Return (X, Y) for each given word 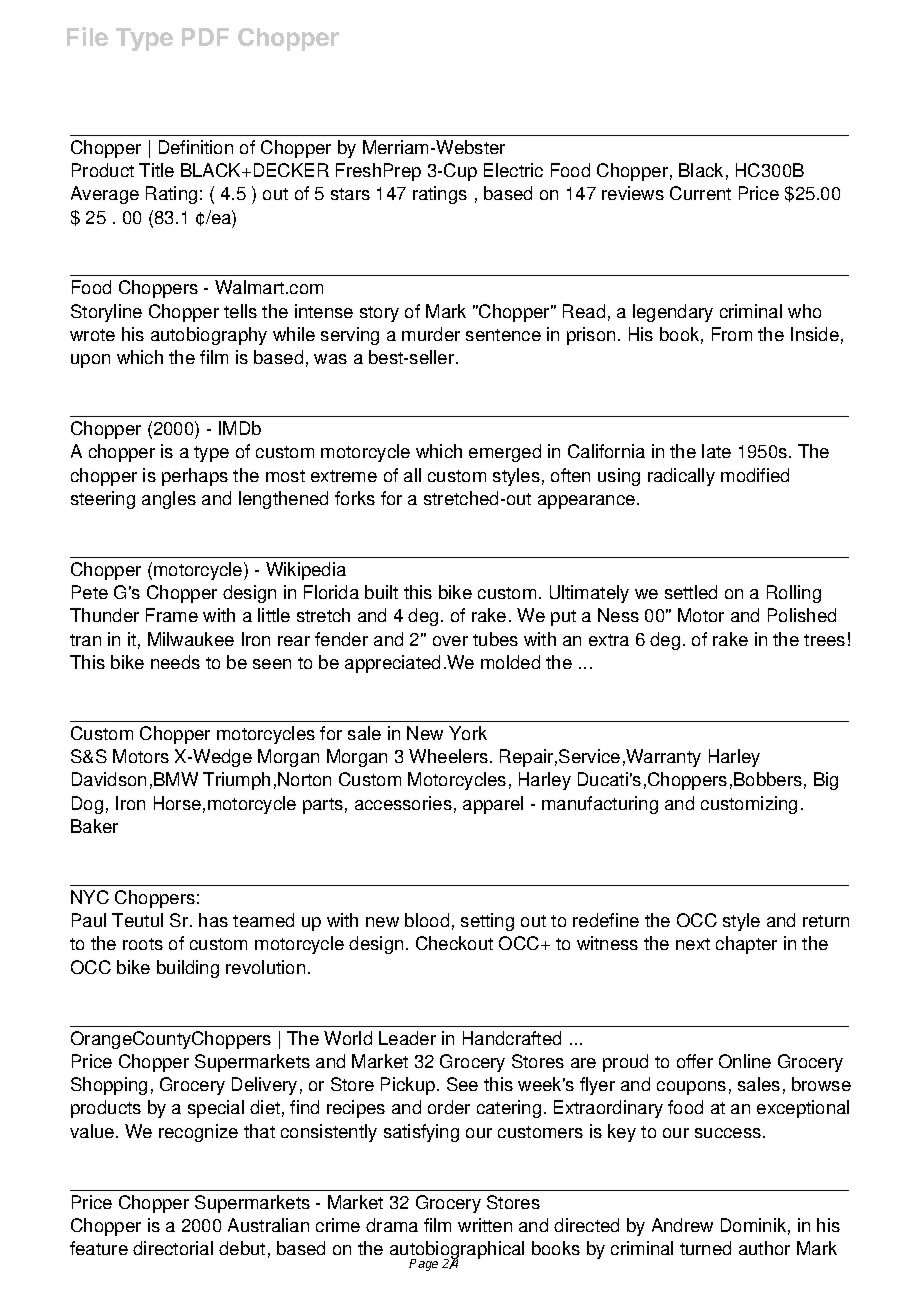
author (764, 1248)
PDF (205, 37)
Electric (513, 170)
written (485, 1225)
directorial (173, 1248)
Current (700, 193)
